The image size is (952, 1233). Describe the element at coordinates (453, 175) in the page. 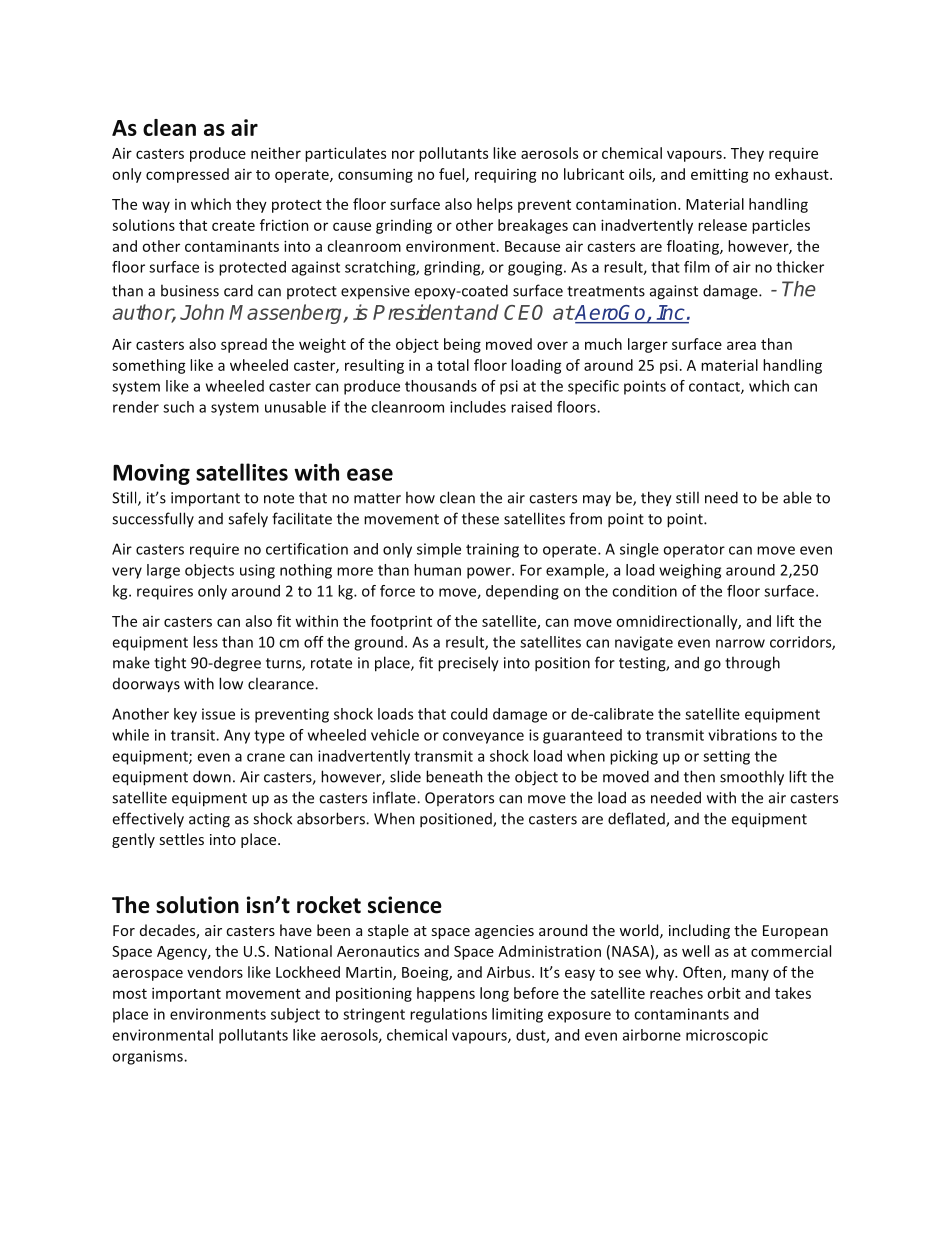

I see `fuel` at that location.
